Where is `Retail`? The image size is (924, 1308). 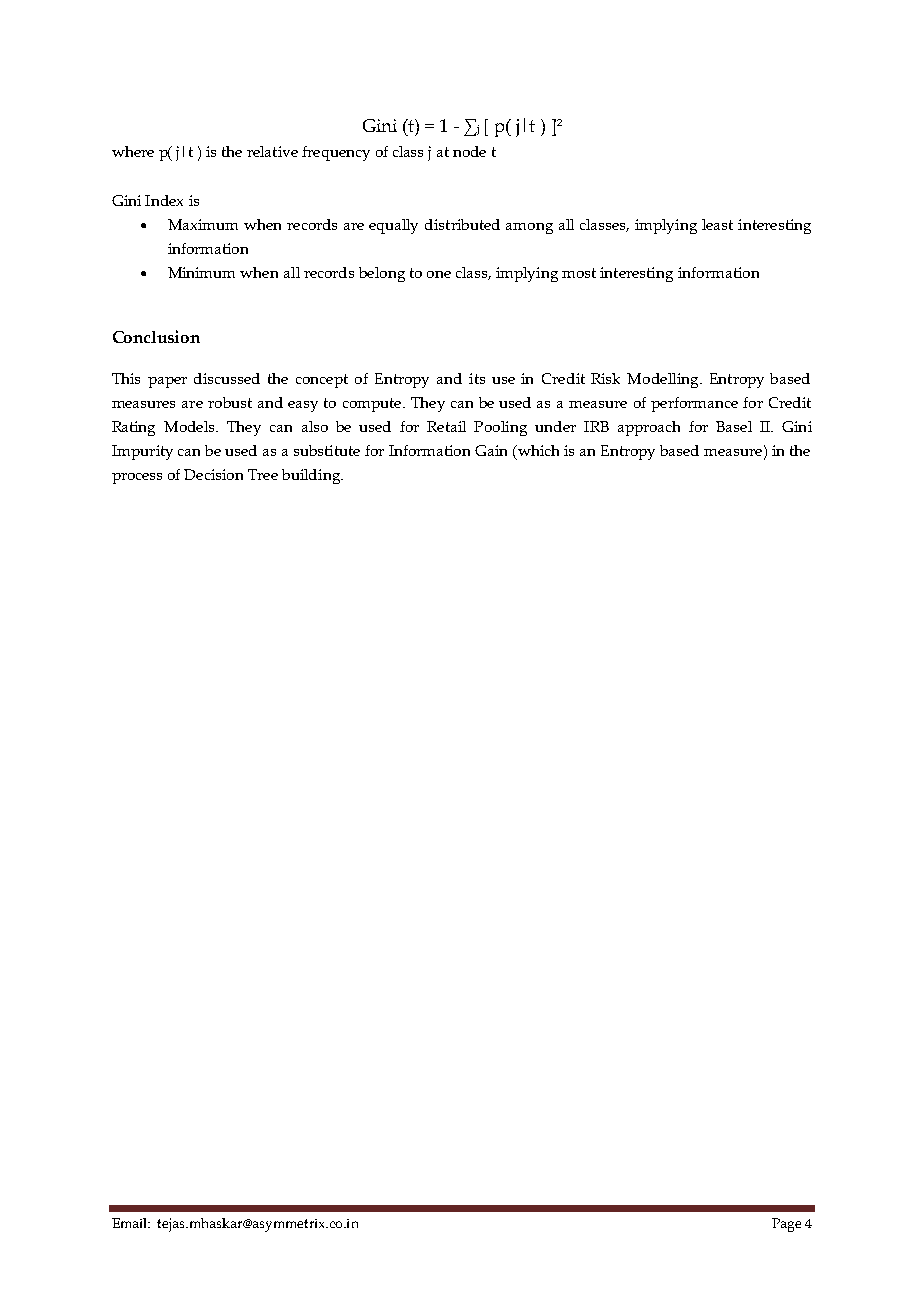
Retail is located at coordinates (446, 426).
